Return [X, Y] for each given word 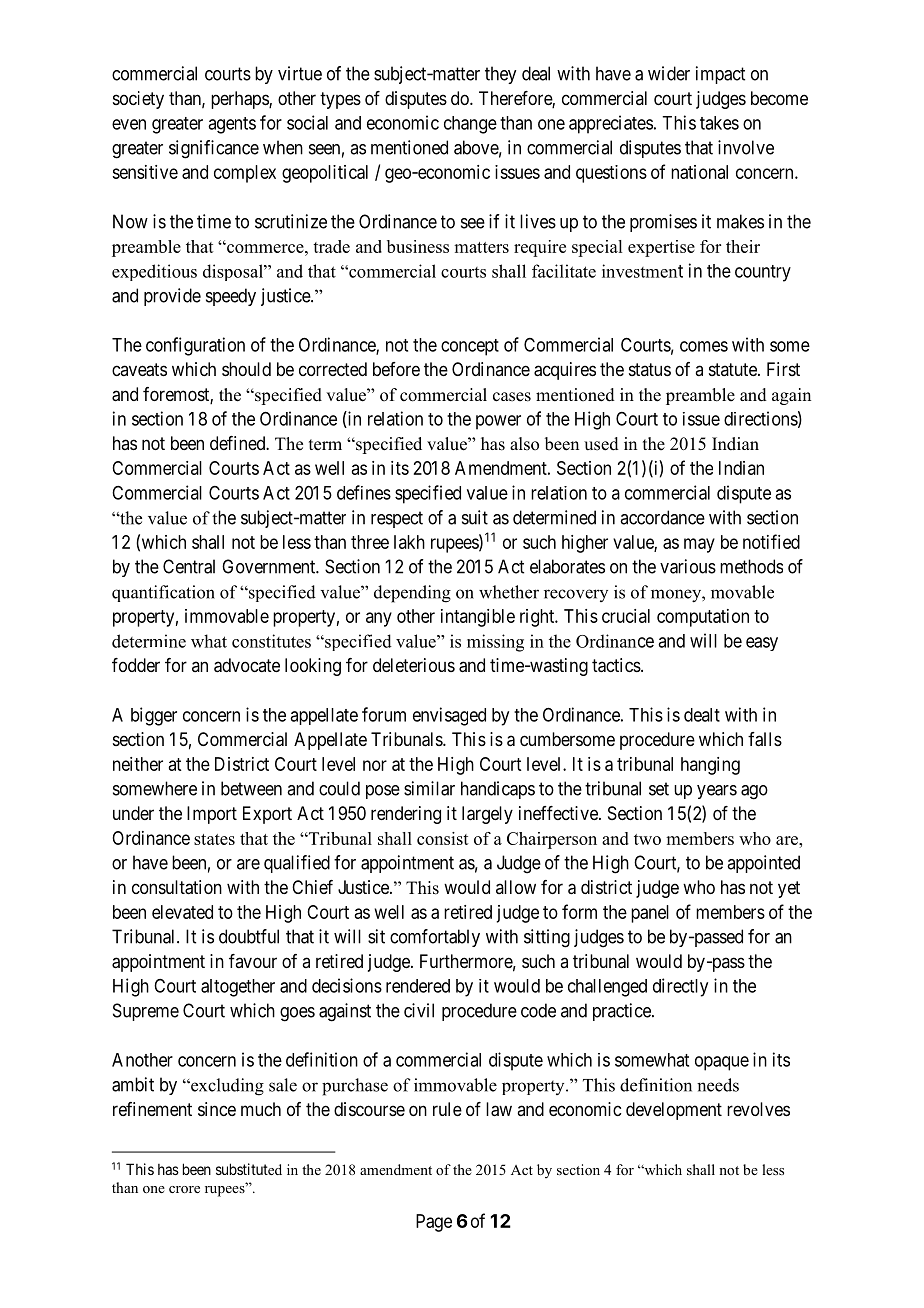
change [470, 125]
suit [475, 517]
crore [184, 1189]
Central [189, 566]
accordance [662, 517]
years [717, 792]
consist [443, 838]
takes [719, 123]
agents [232, 125]
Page [434, 1223]
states [214, 839]
